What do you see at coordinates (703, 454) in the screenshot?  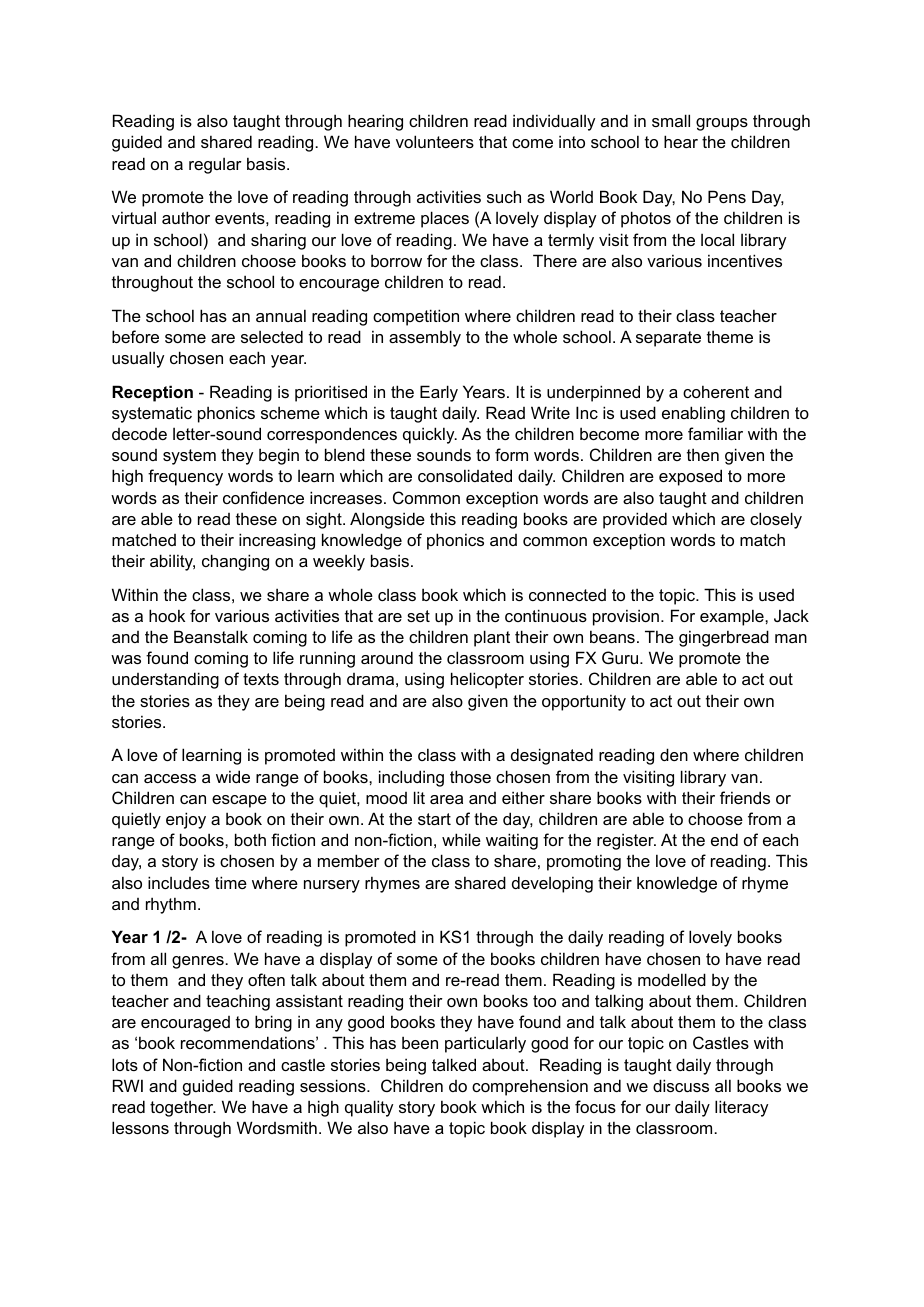 I see `then` at bounding box center [703, 454].
